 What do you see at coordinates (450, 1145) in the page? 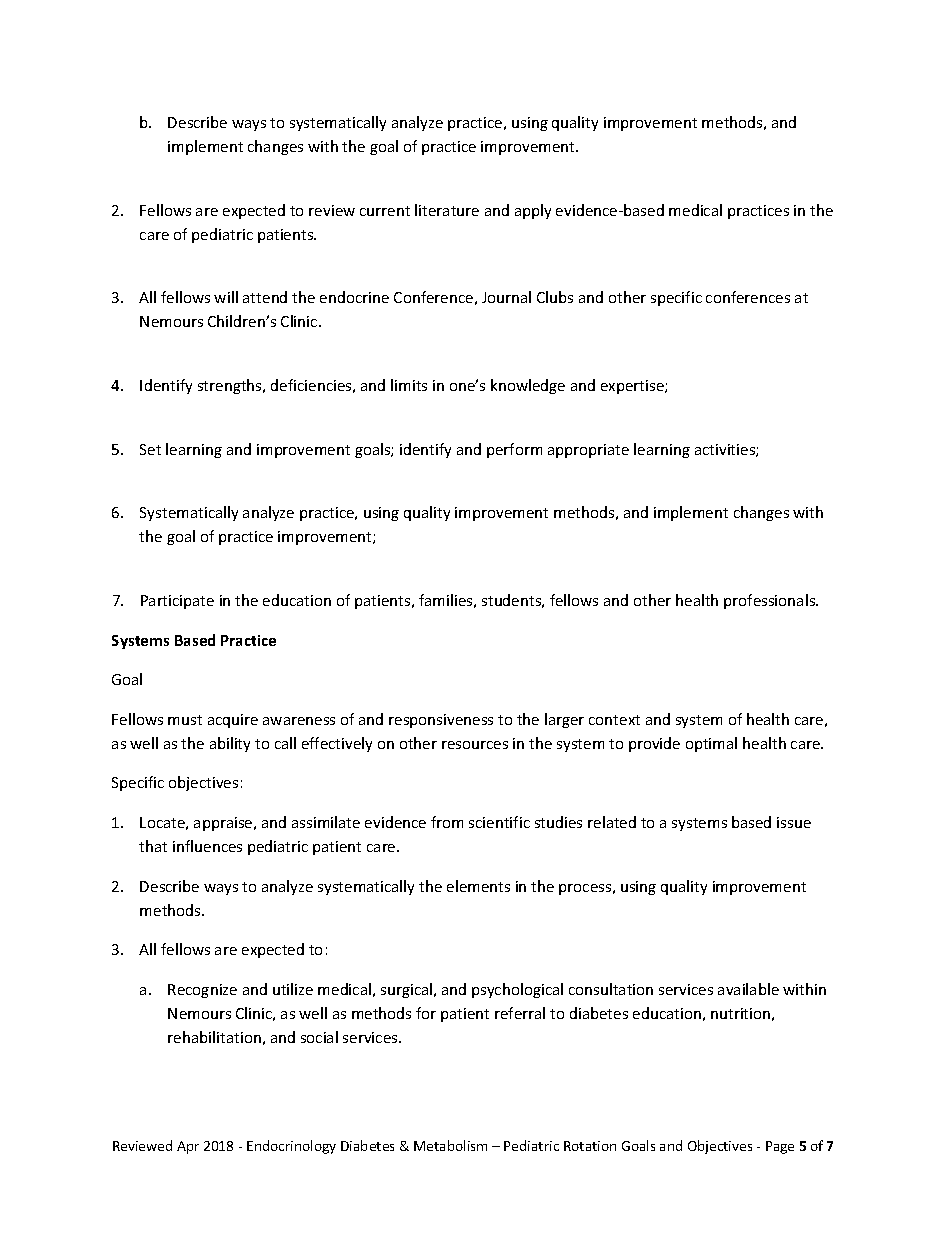
I see `Metabolism` at bounding box center [450, 1145].
